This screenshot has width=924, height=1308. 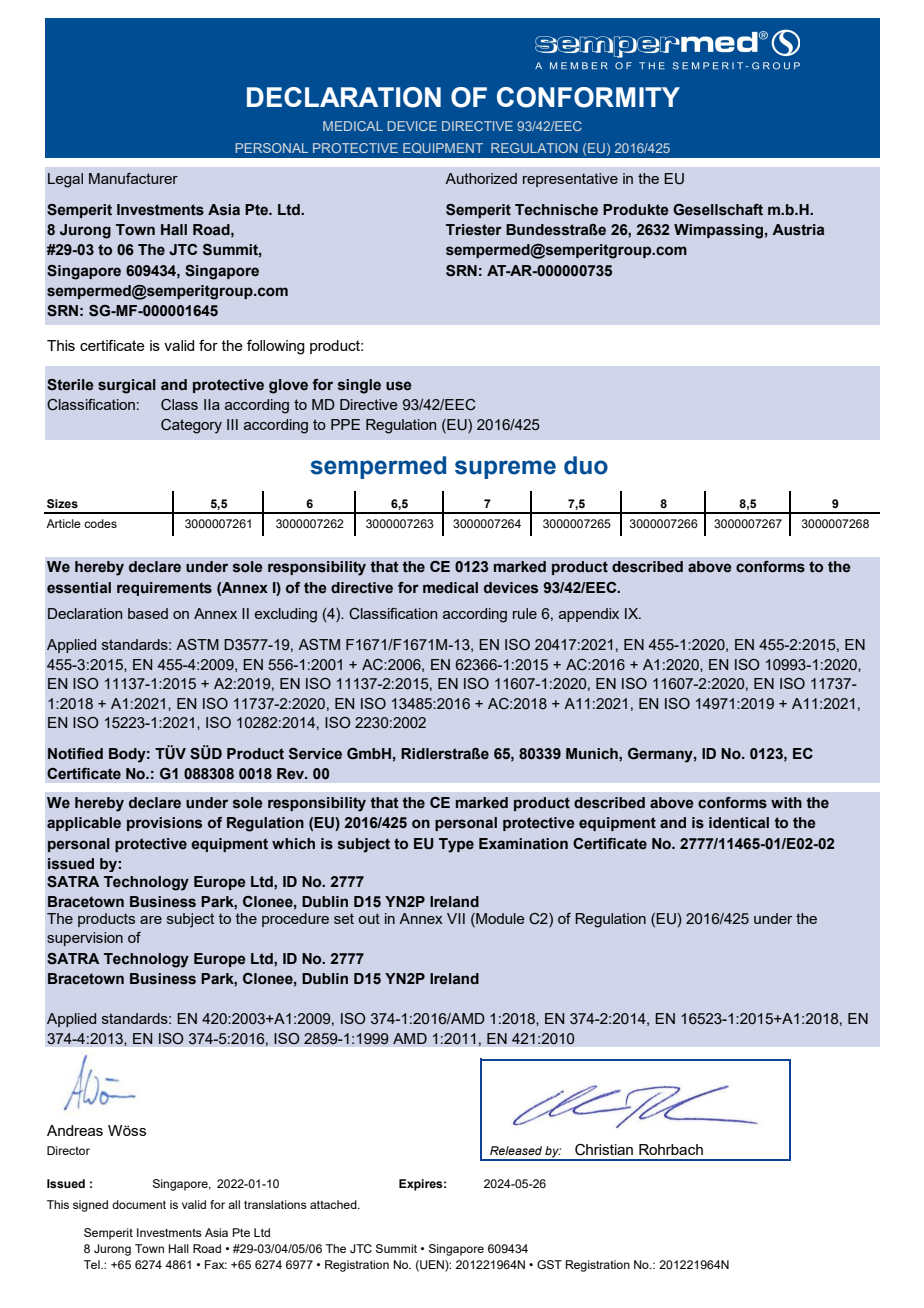 What do you see at coordinates (85, 939) in the screenshot?
I see `supervision` at bounding box center [85, 939].
